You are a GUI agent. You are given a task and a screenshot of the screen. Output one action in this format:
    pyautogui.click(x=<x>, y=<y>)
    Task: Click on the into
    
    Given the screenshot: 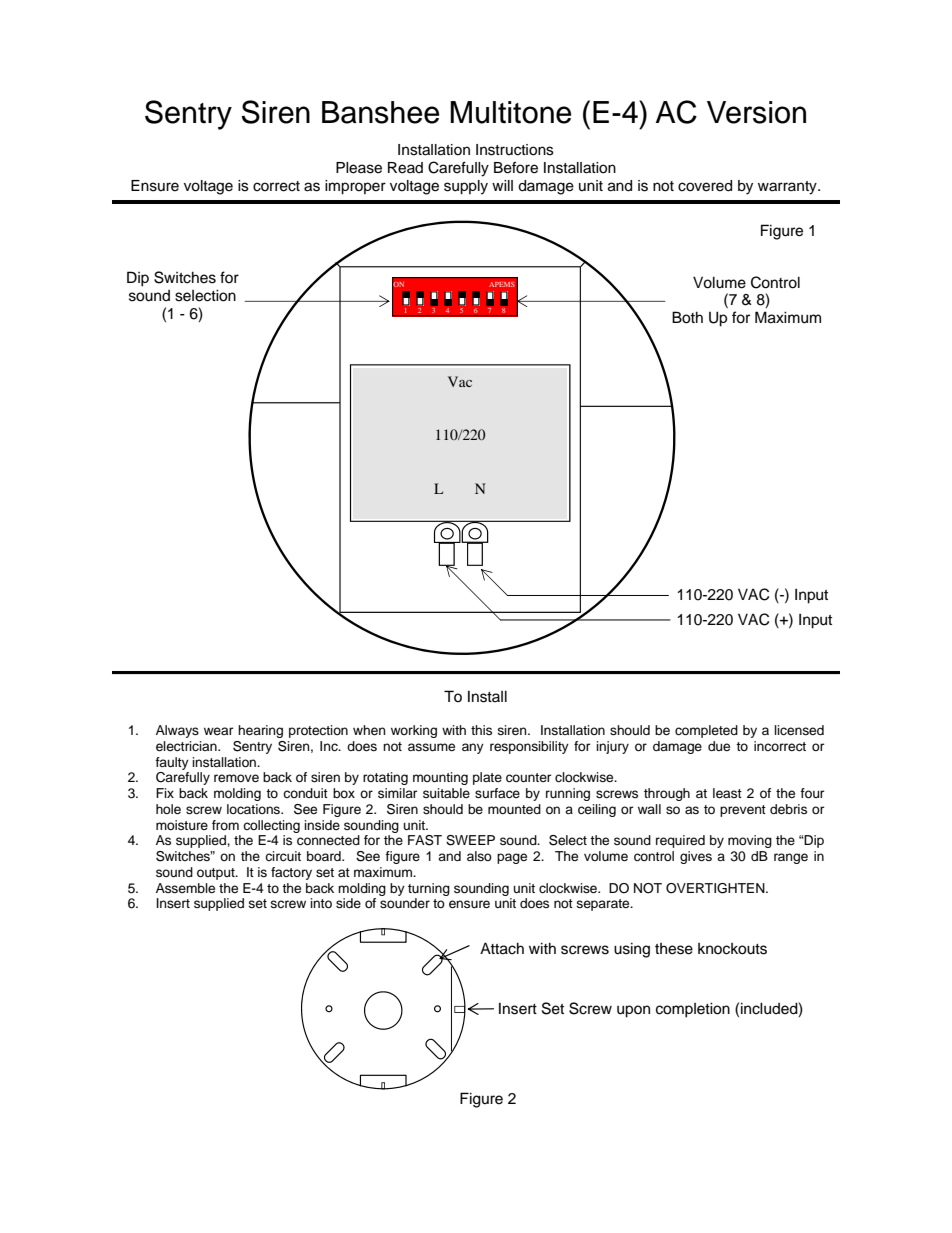 What is the action you would take?
    pyautogui.click(x=321, y=903)
